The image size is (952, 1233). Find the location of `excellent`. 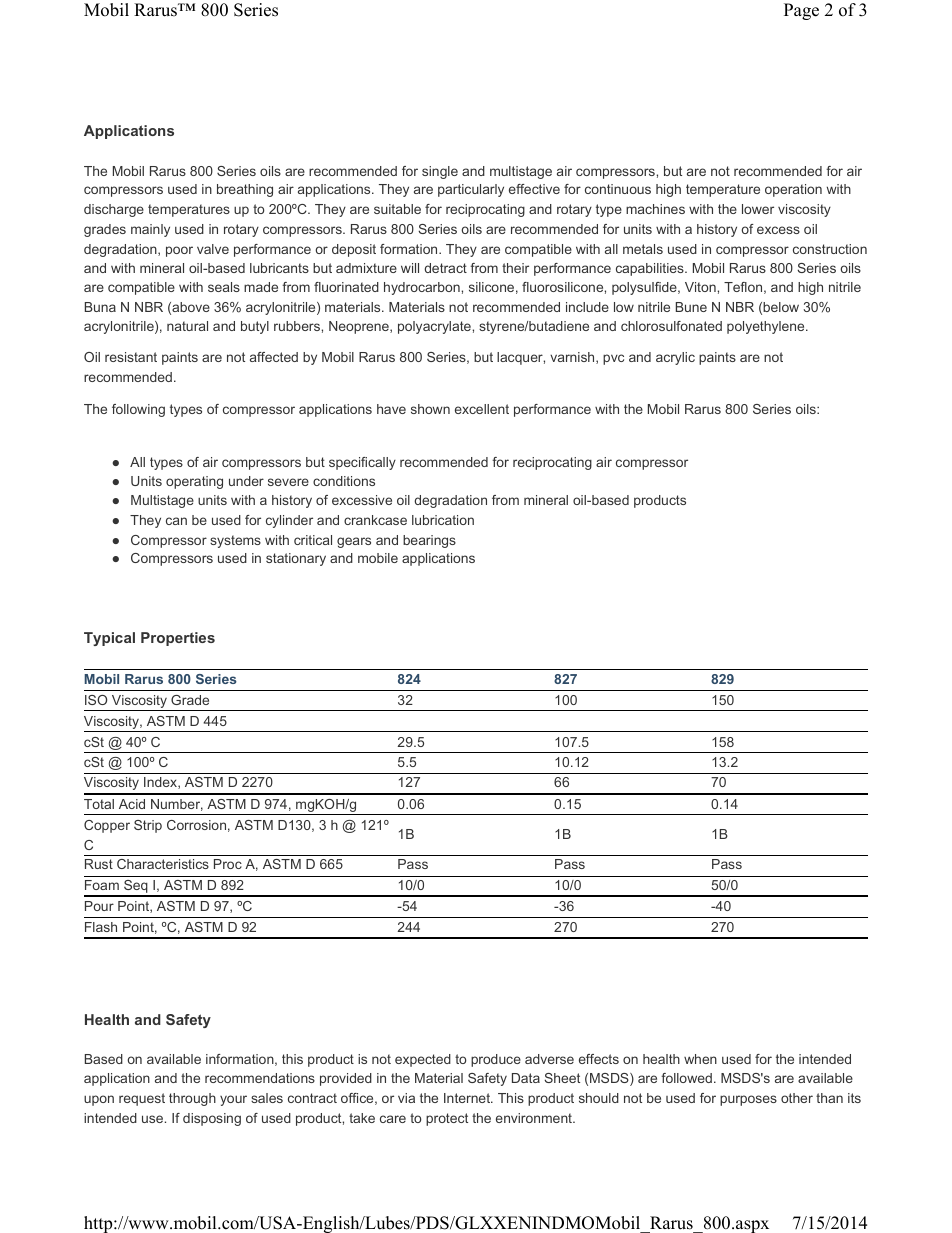

excellent is located at coordinates (482, 409).
